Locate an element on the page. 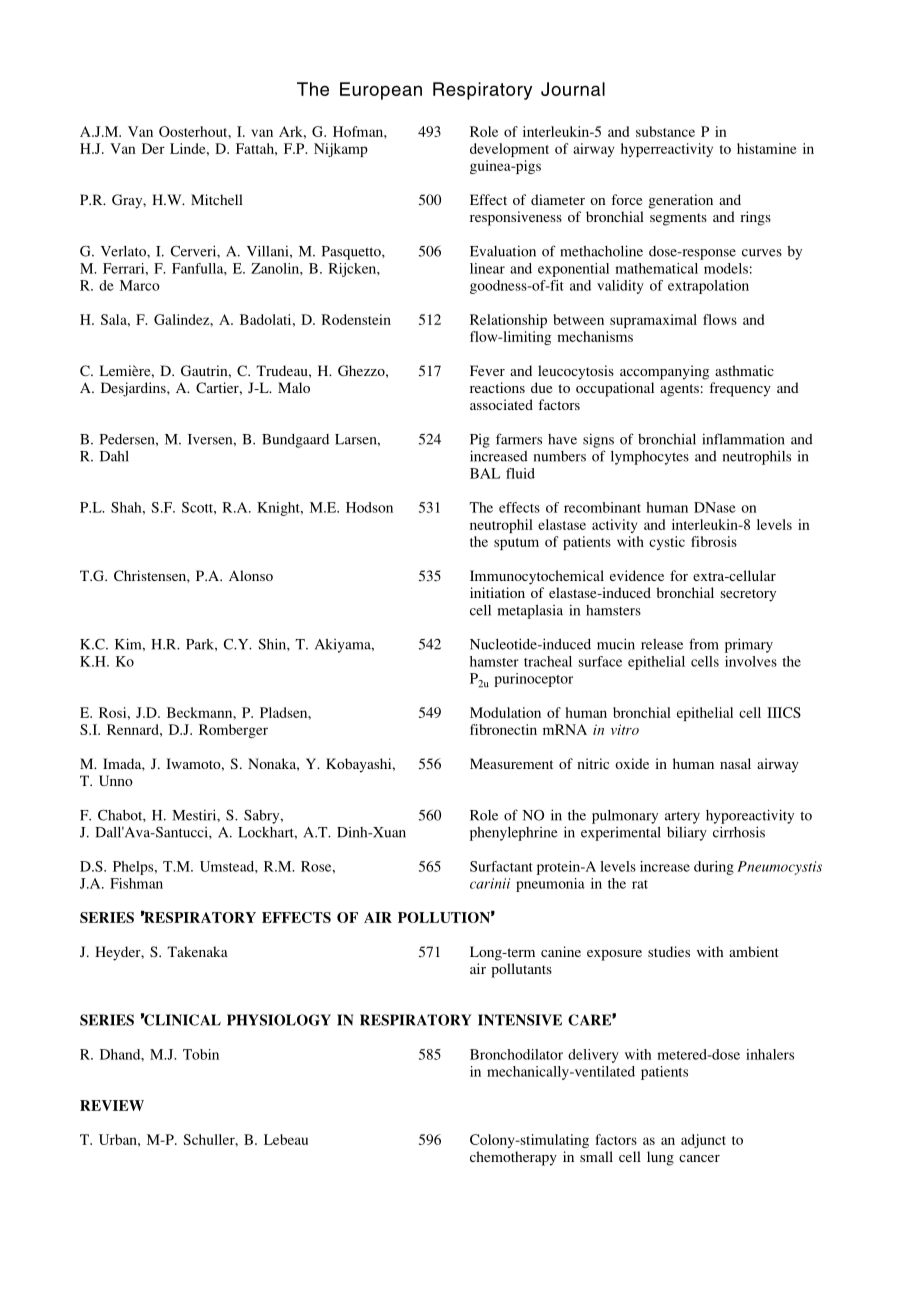 Image resolution: width=924 pixels, height=1308 pixels. agents is located at coordinates (679, 390).
